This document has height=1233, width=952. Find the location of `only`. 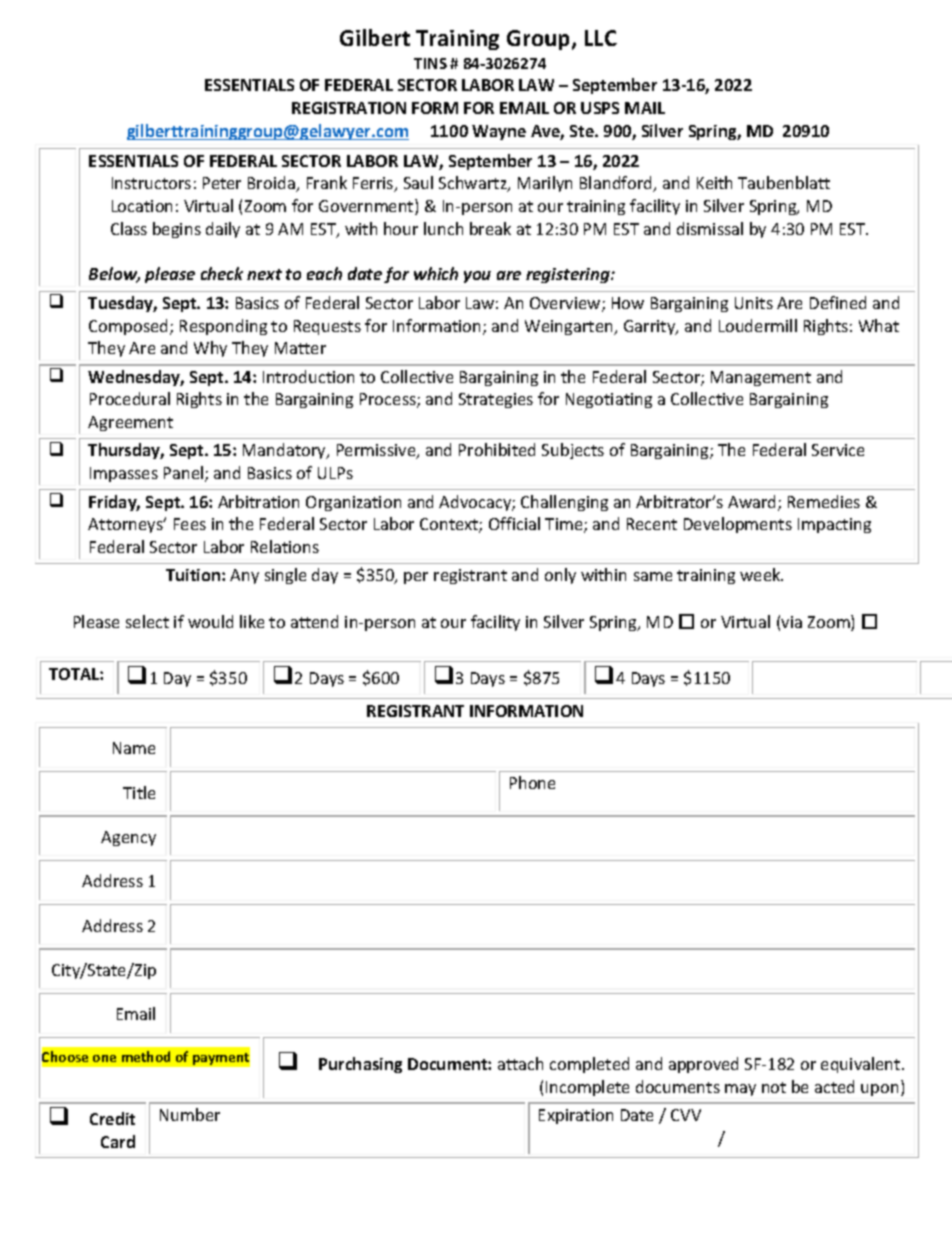

only is located at coordinates (560, 576).
